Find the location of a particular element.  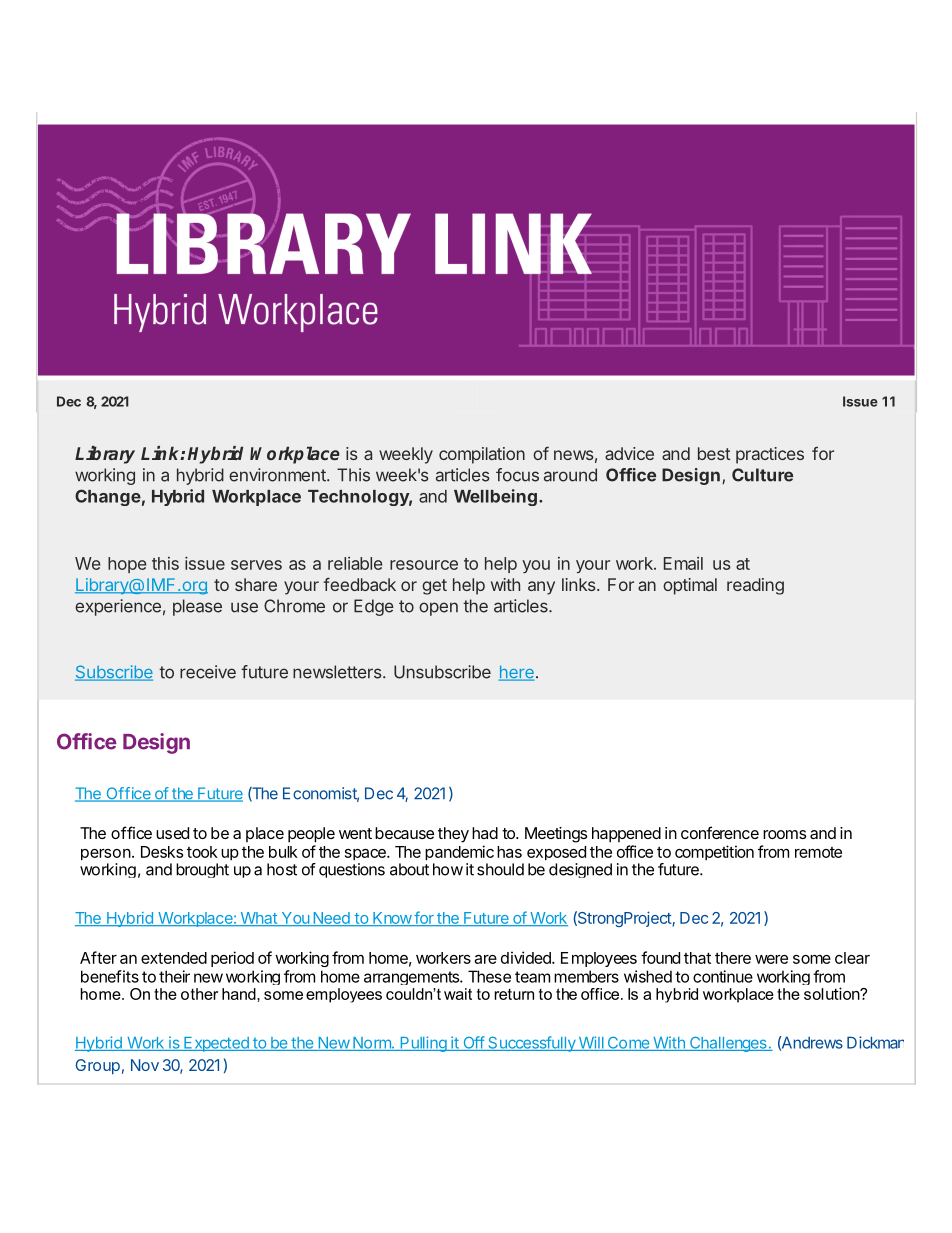

Challenges is located at coordinates (728, 1044).
